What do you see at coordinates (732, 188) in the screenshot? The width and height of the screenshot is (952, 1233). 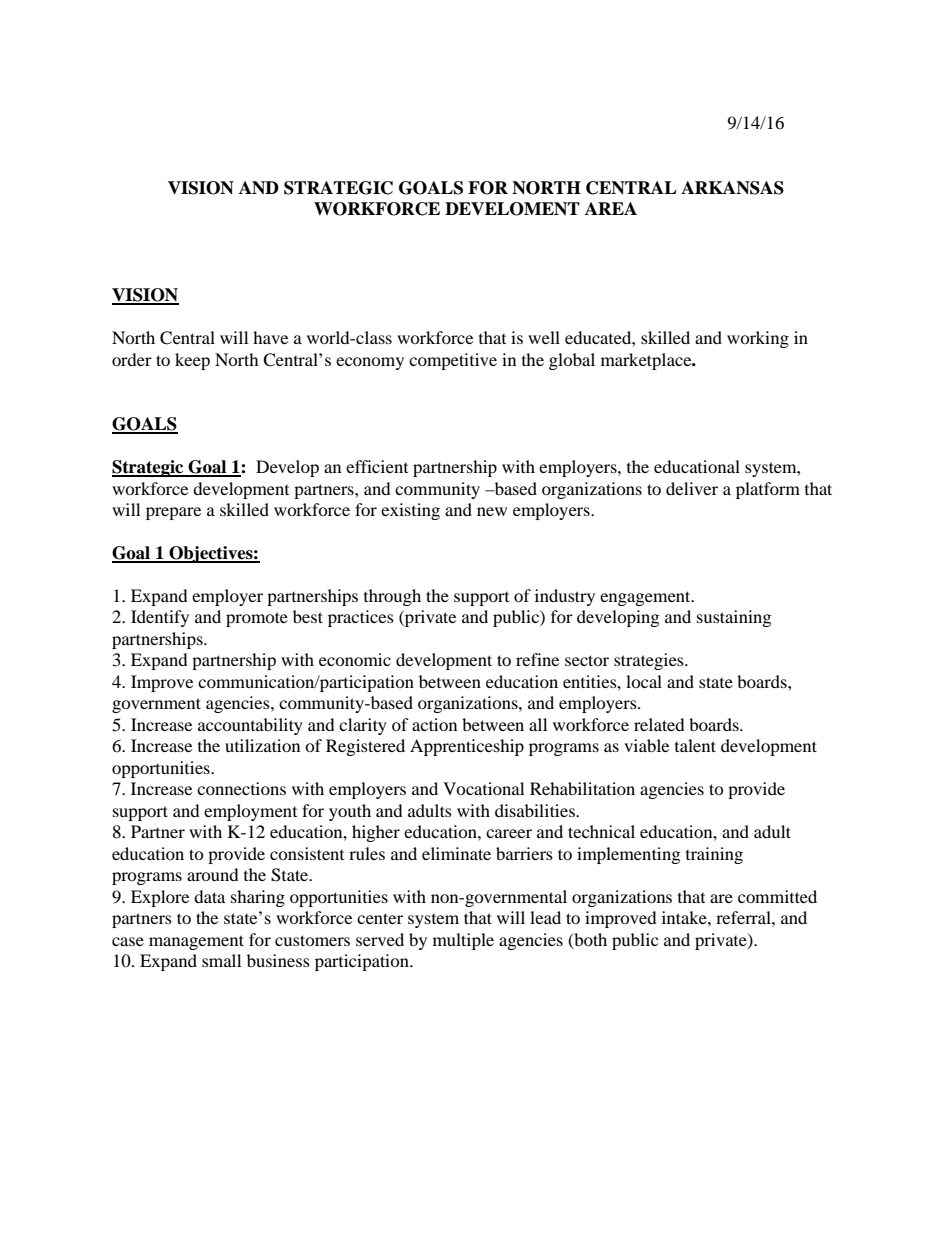 I see `ARKANSAS` at bounding box center [732, 188].
